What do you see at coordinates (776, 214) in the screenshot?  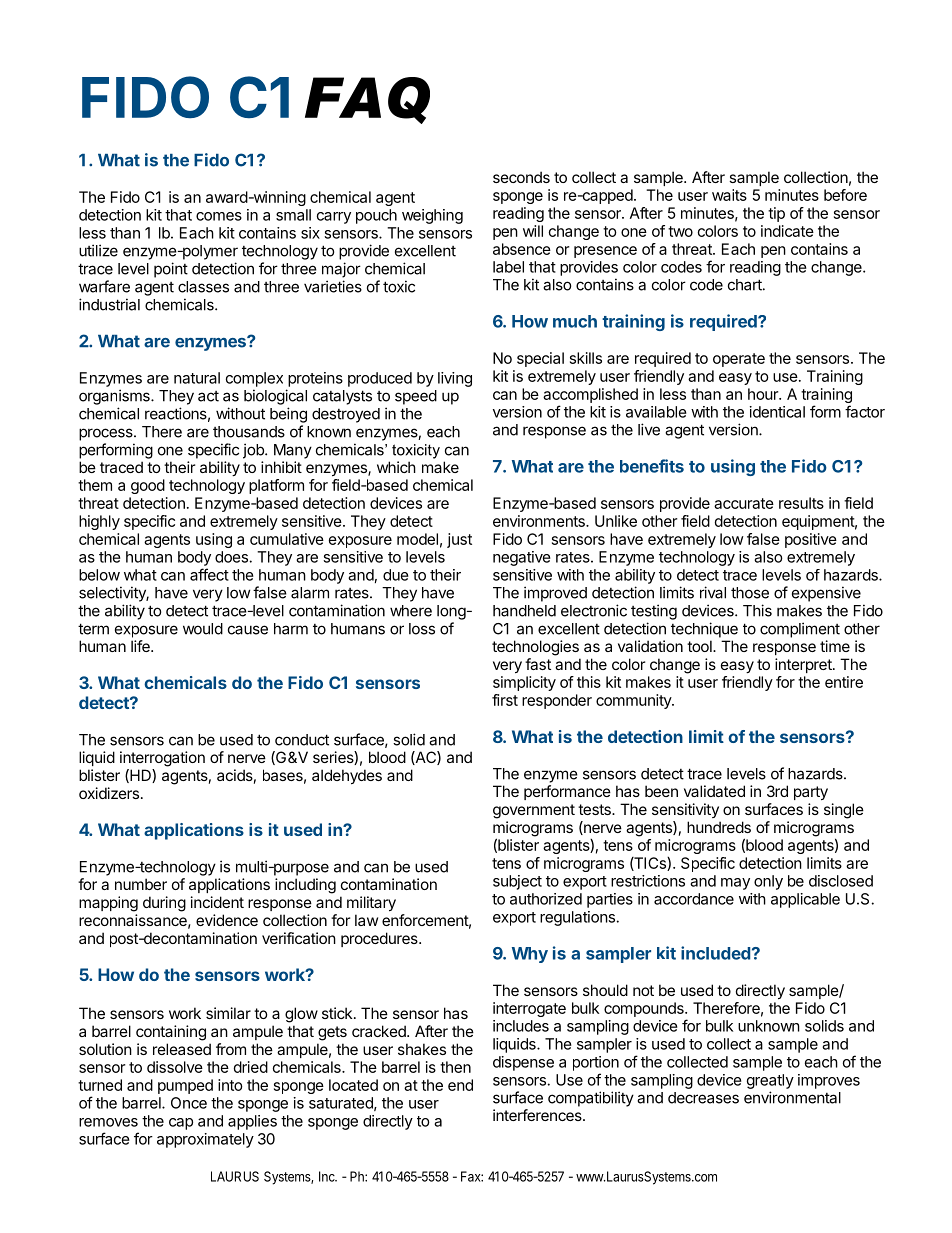 I see `tip` at bounding box center [776, 214].
